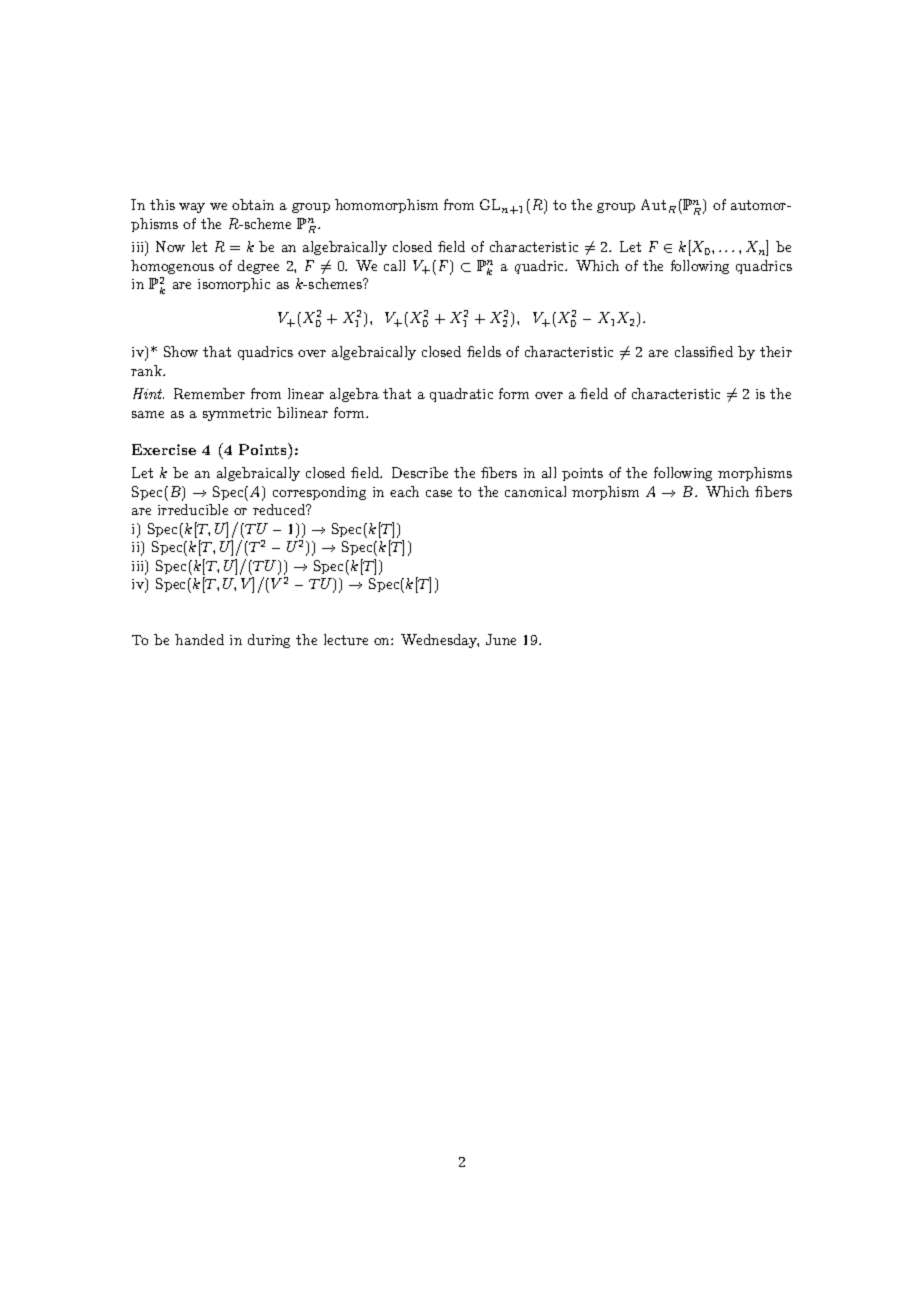 The image size is (924, 1308). Describe the element at coordinates (234, 285) in the image. I see `isomorphic` at that location.
